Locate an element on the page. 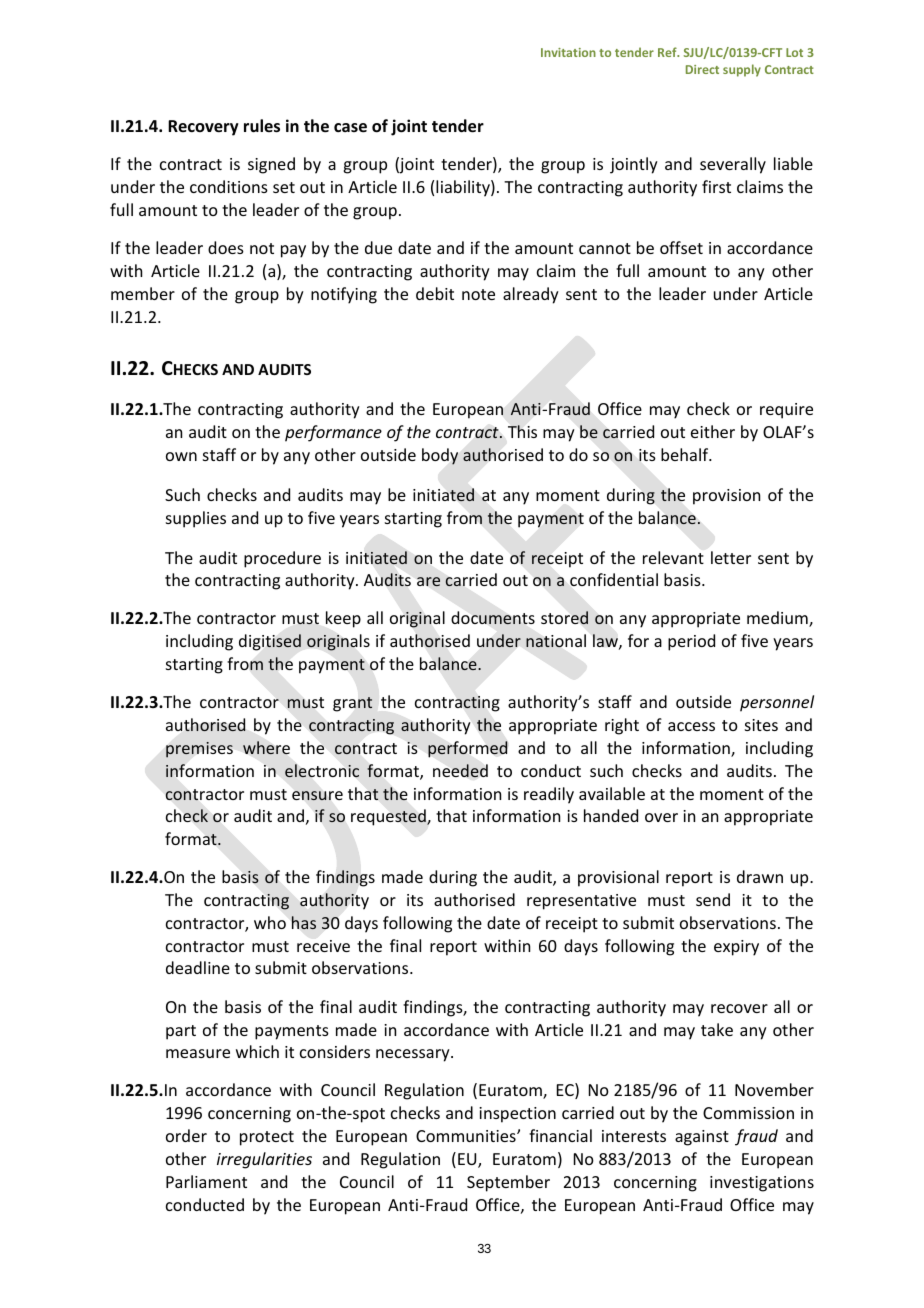 Image resolution: width=924 pixels, height=1308 pixels. letter is located at coordinates (731, 557).
